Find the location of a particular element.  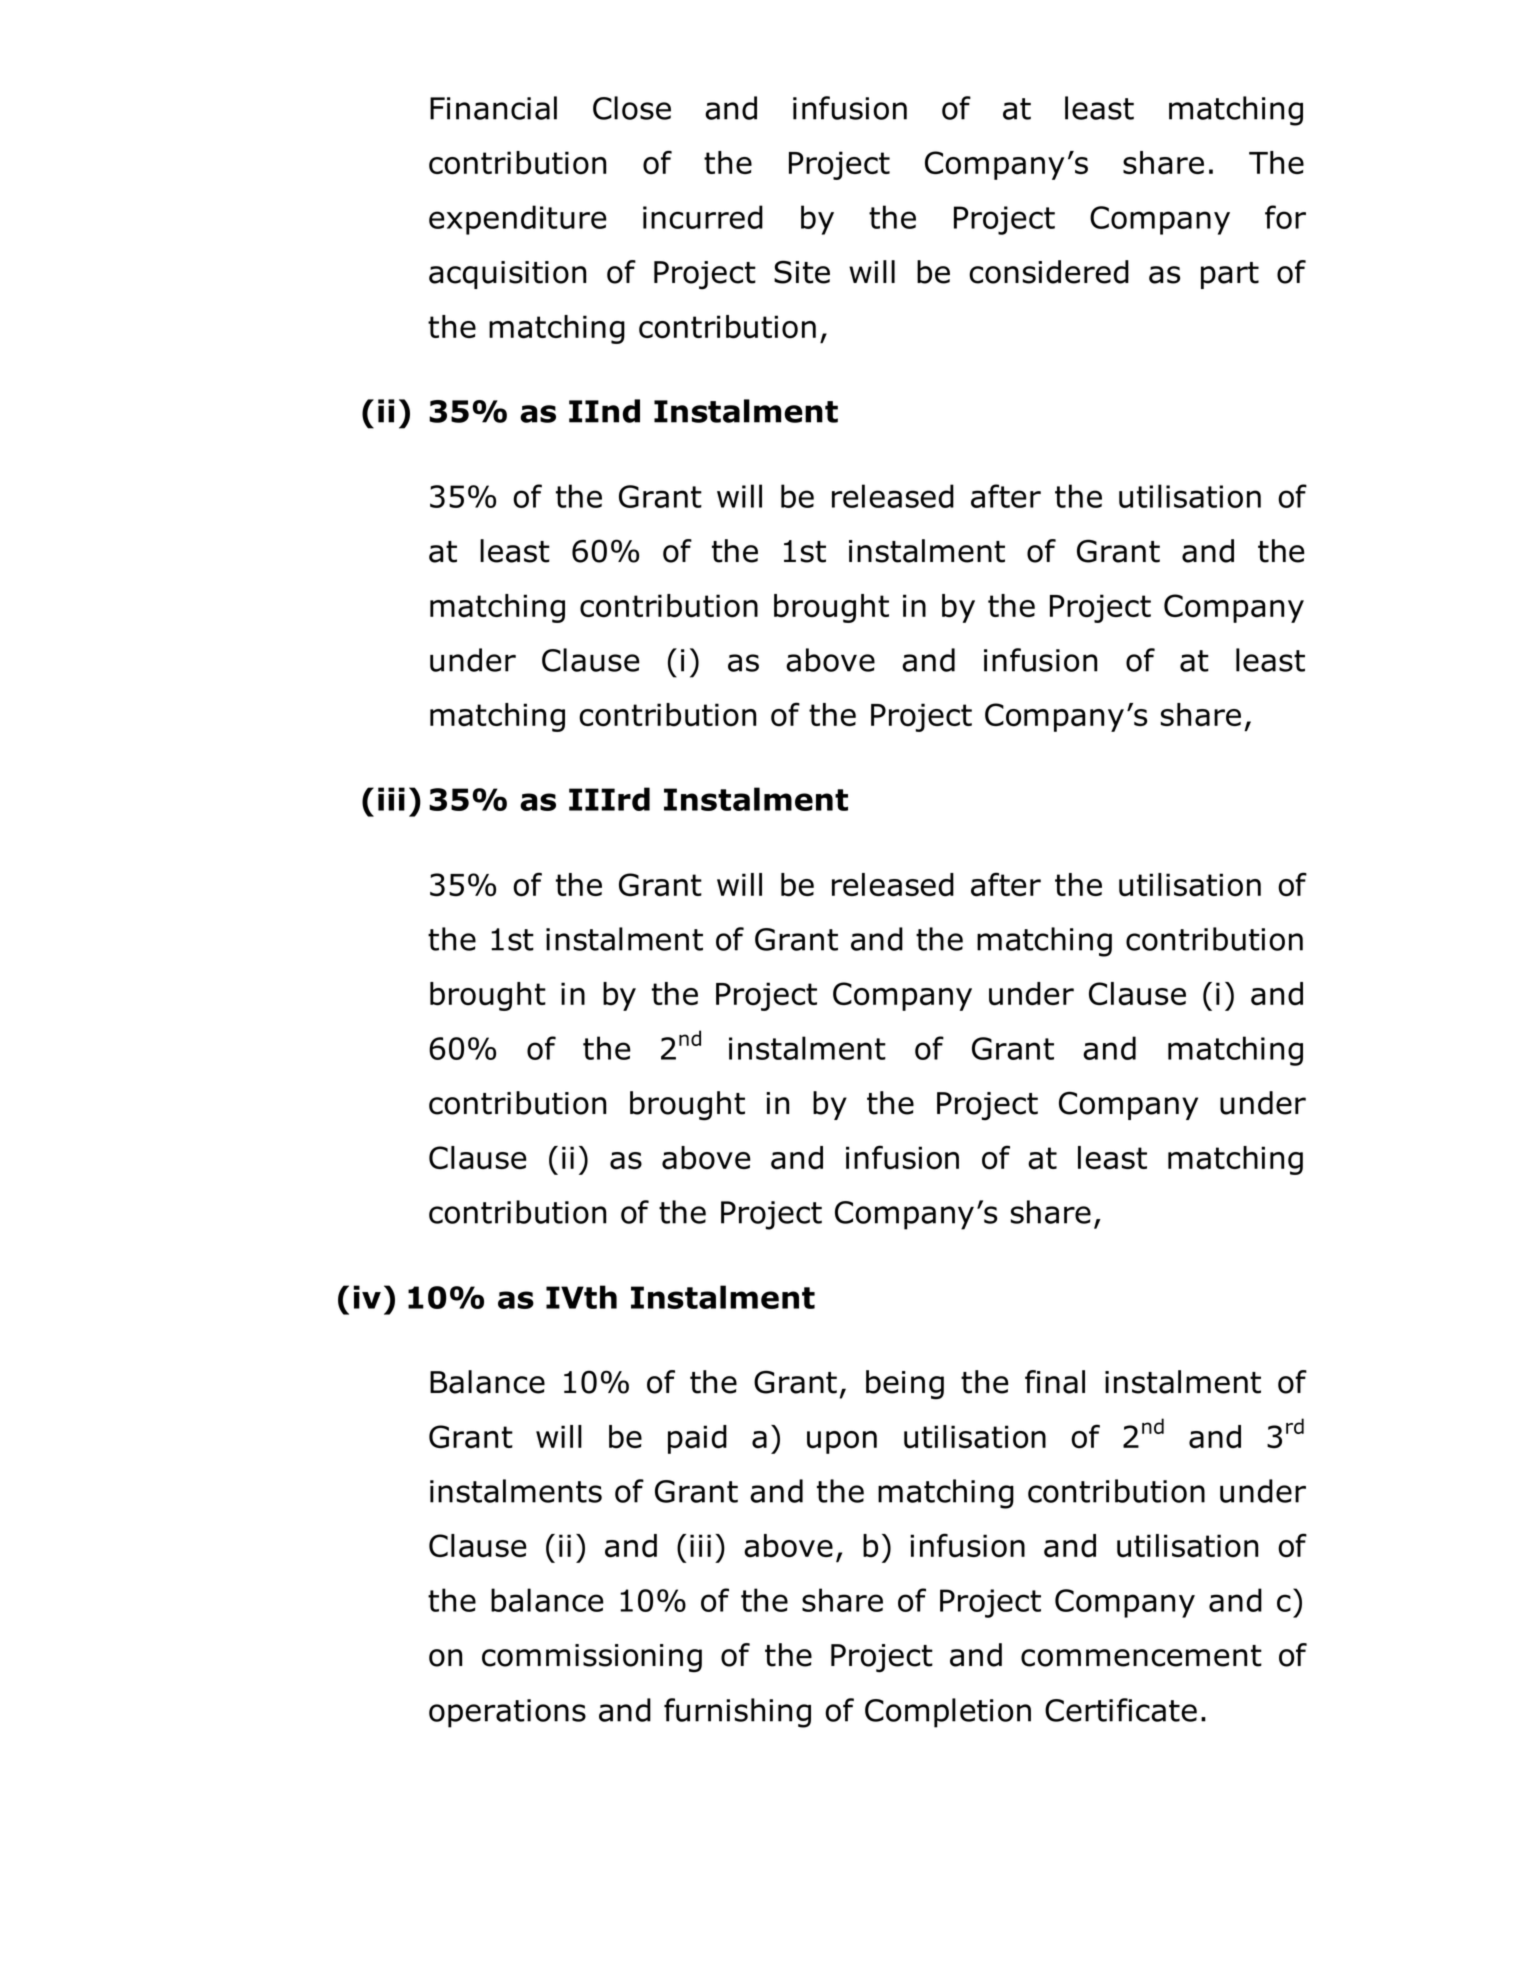

upon is located at coordinates (842, 1442).
